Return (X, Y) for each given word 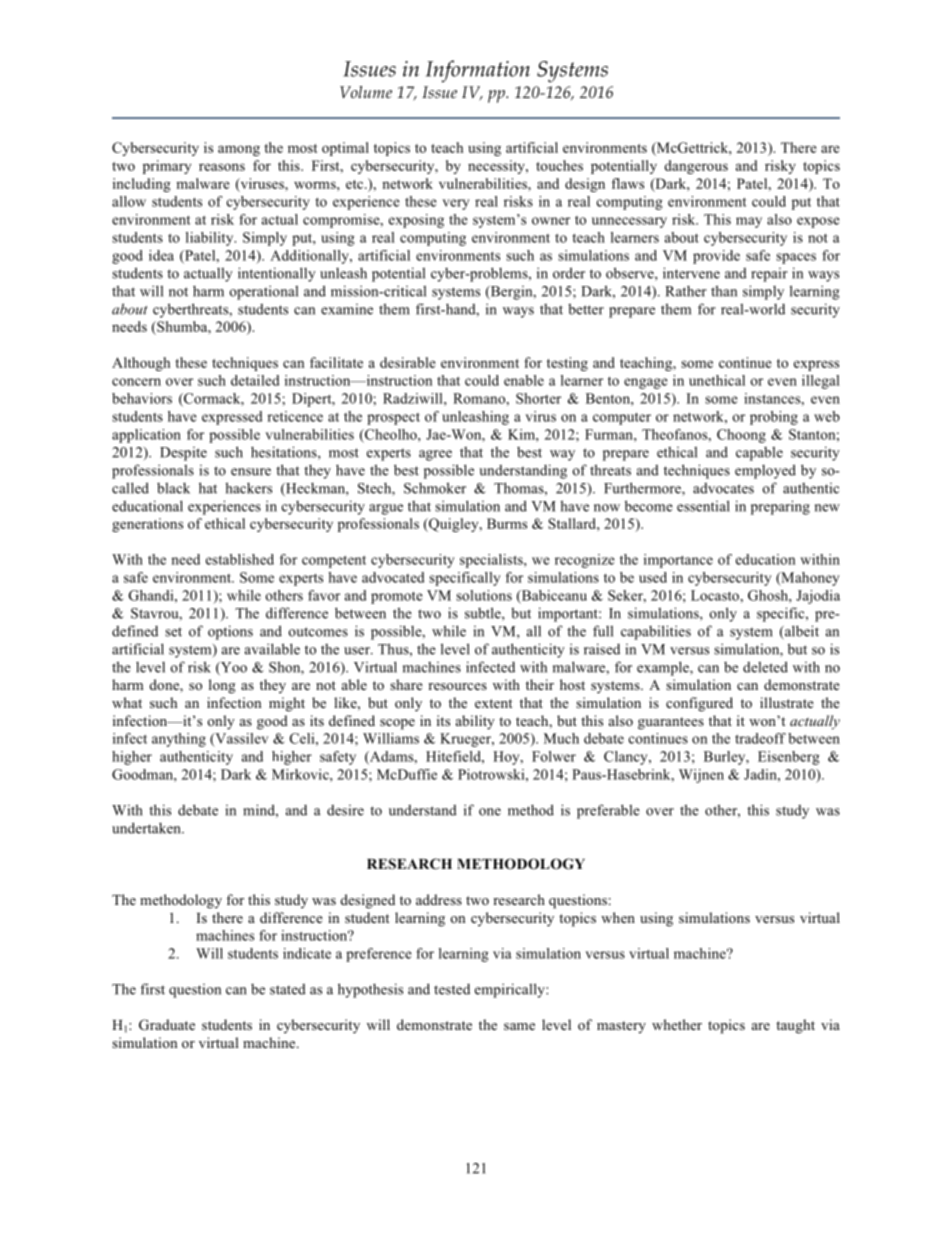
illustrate (787, 702)
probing (774, 418)
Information (478, 71)
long (222, 686)
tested (452, 989)
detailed (255, 380)
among (239, 150)
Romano (480, 398)
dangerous (696, 167)
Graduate (167, 1025)
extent (493, 703)
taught (795, 1026)
